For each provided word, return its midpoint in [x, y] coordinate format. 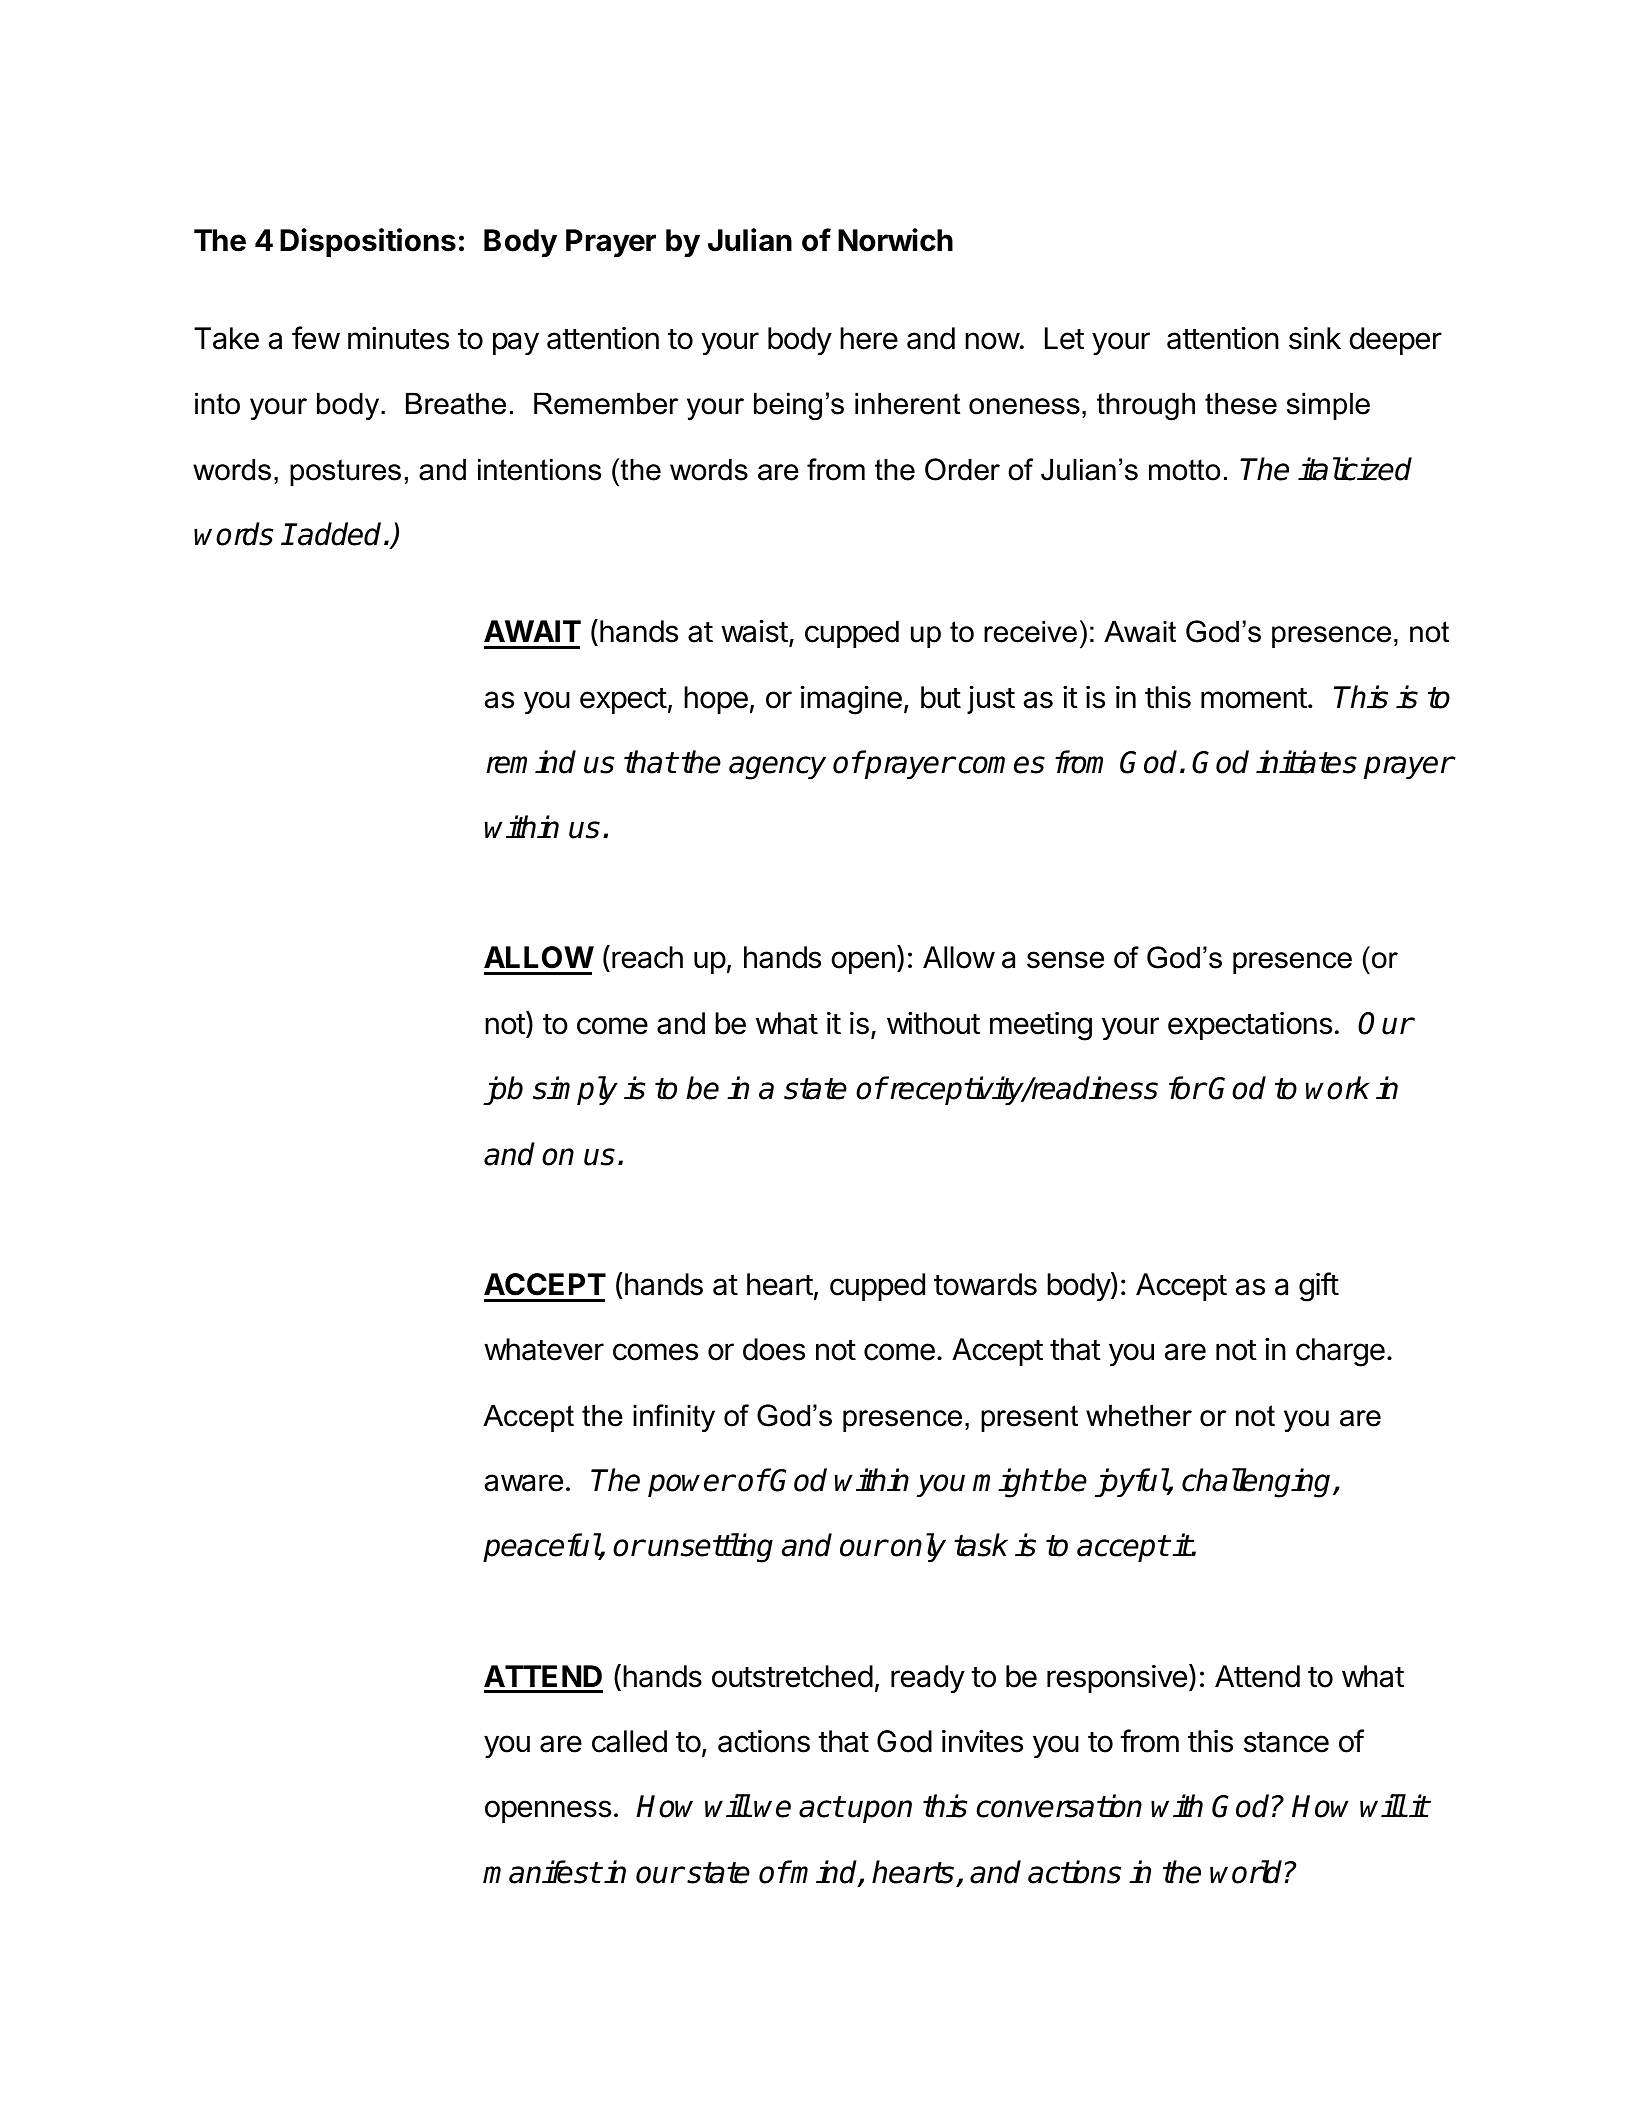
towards [985, 1284]
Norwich [895, 240]
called [629, 1741]
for [1187, 1088]
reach [647, 957]
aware [524, 1483]
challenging [1258, 1483]
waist [754, 631]
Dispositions [368, 242]
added [341, 534]
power [691, 1485]
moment [1254, 698]
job [503, 1090]
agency [777, 768]
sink [1315, 338]
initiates [1306, 762]
